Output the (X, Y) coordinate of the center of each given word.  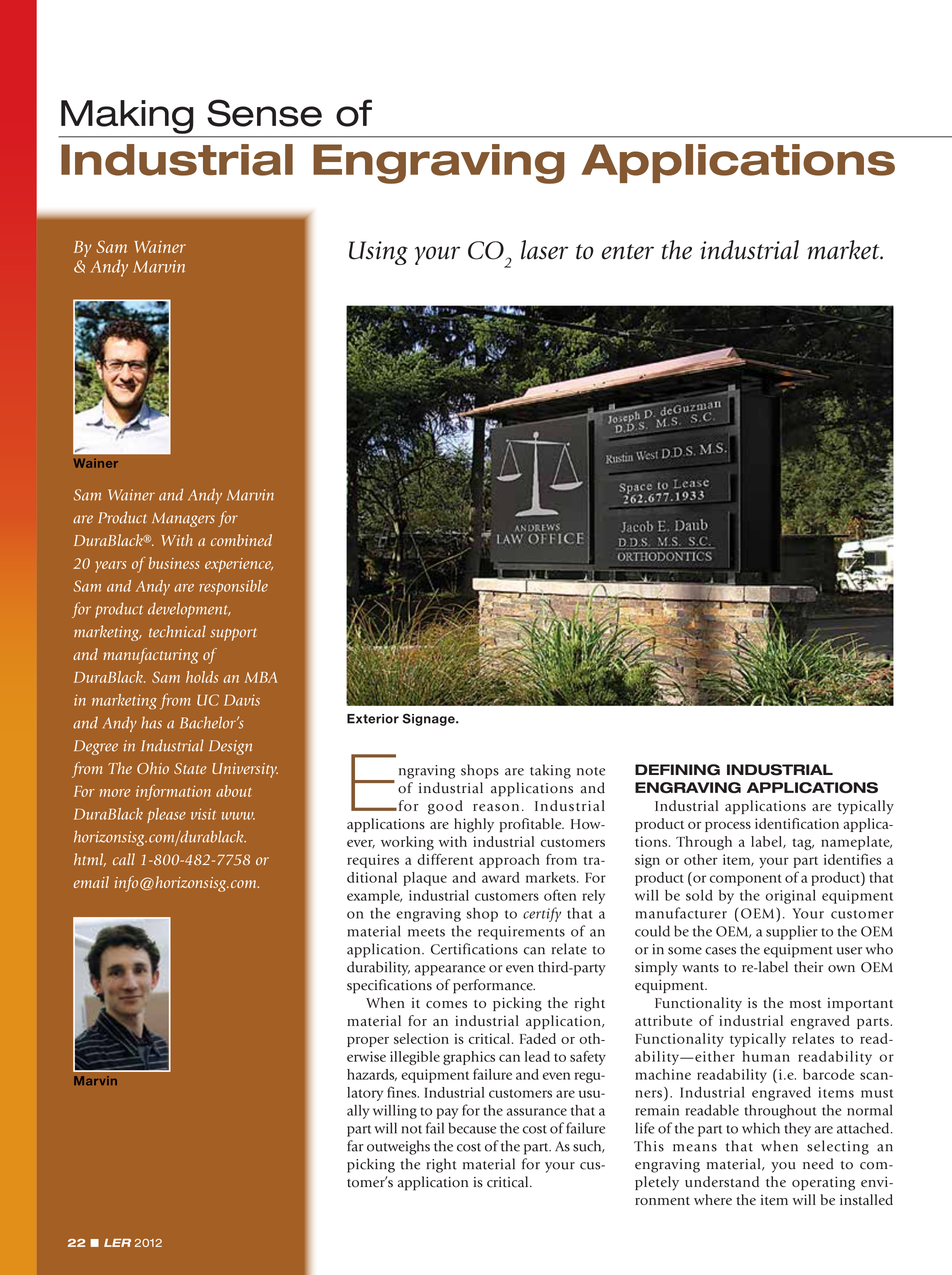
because (472, 1128)
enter (628, 252)
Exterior (373, 719)
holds (202, 677)
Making (127, 117)
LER (117, 1243)
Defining (677, 770)
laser (544, 250)
